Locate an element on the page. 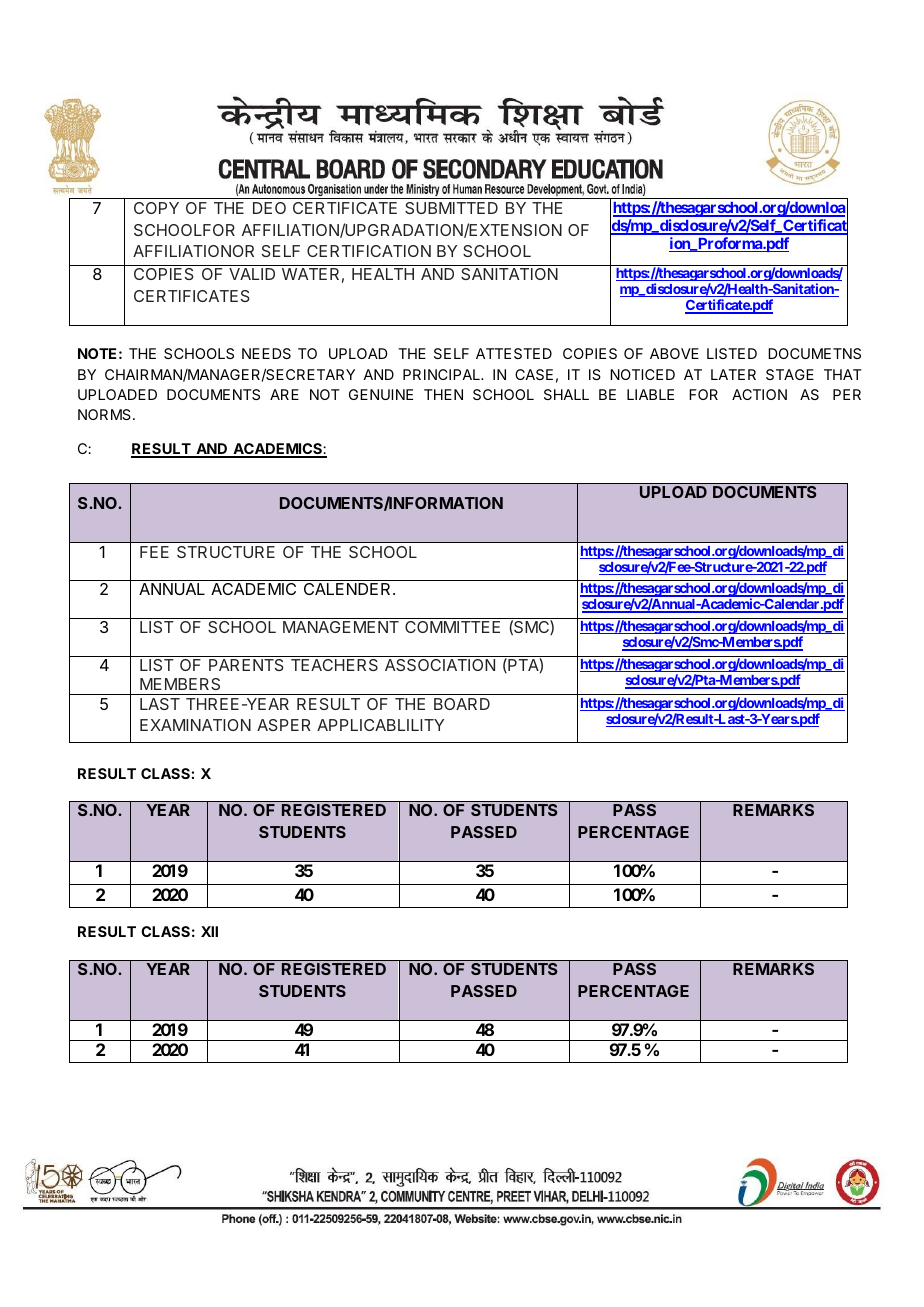  COPY is located at coordinates (156, 208).
